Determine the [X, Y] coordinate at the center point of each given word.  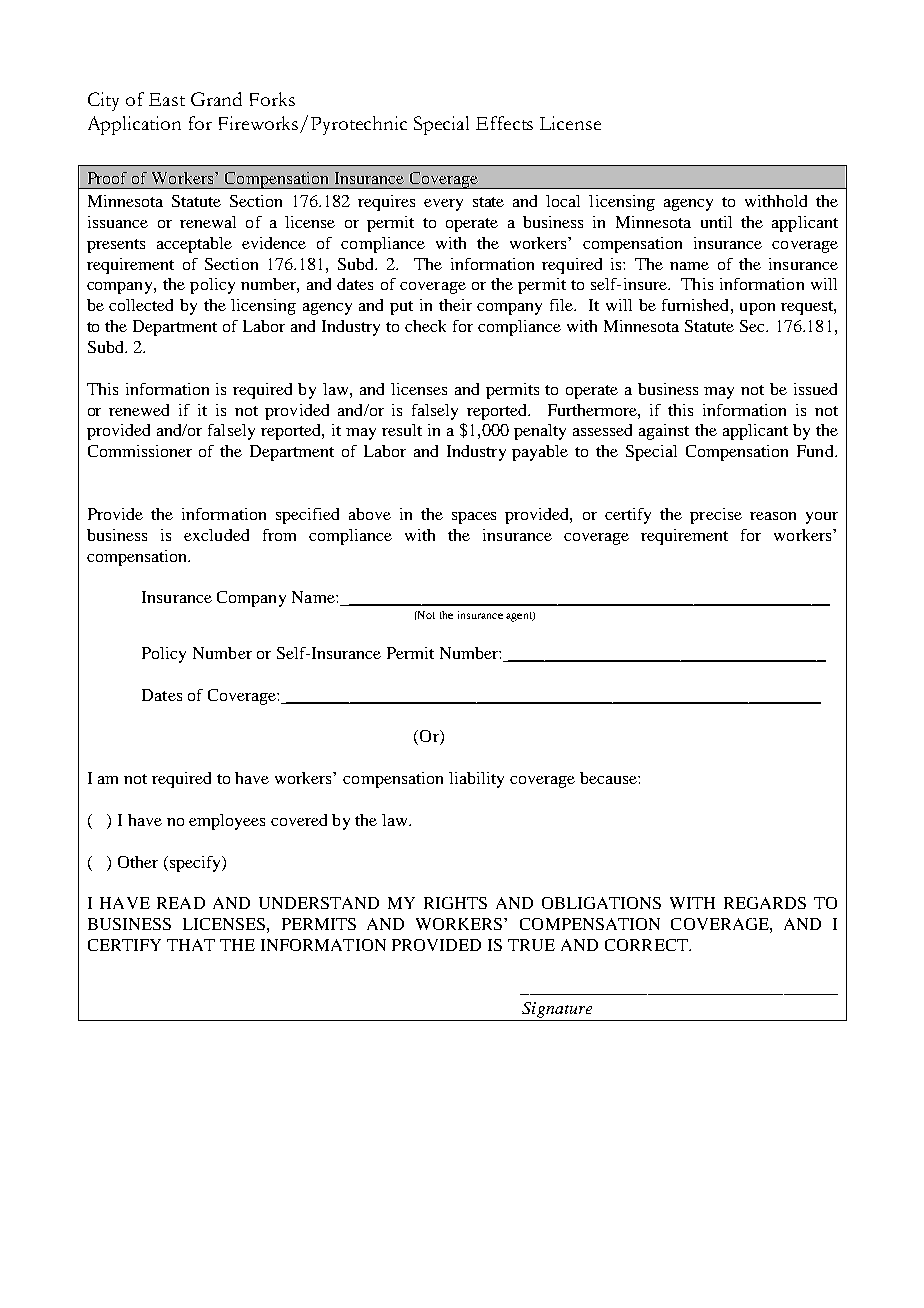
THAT [191, 945]
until [716, 222]
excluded [216, 535]
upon [757, 309]
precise [716, 516]
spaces [474, 518]
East [167, 99]
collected [141, 305]
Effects [504, 123]
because [609, 778]
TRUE [531, 945]
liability [476, 780]
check [425, 326]
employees [227, 822]
